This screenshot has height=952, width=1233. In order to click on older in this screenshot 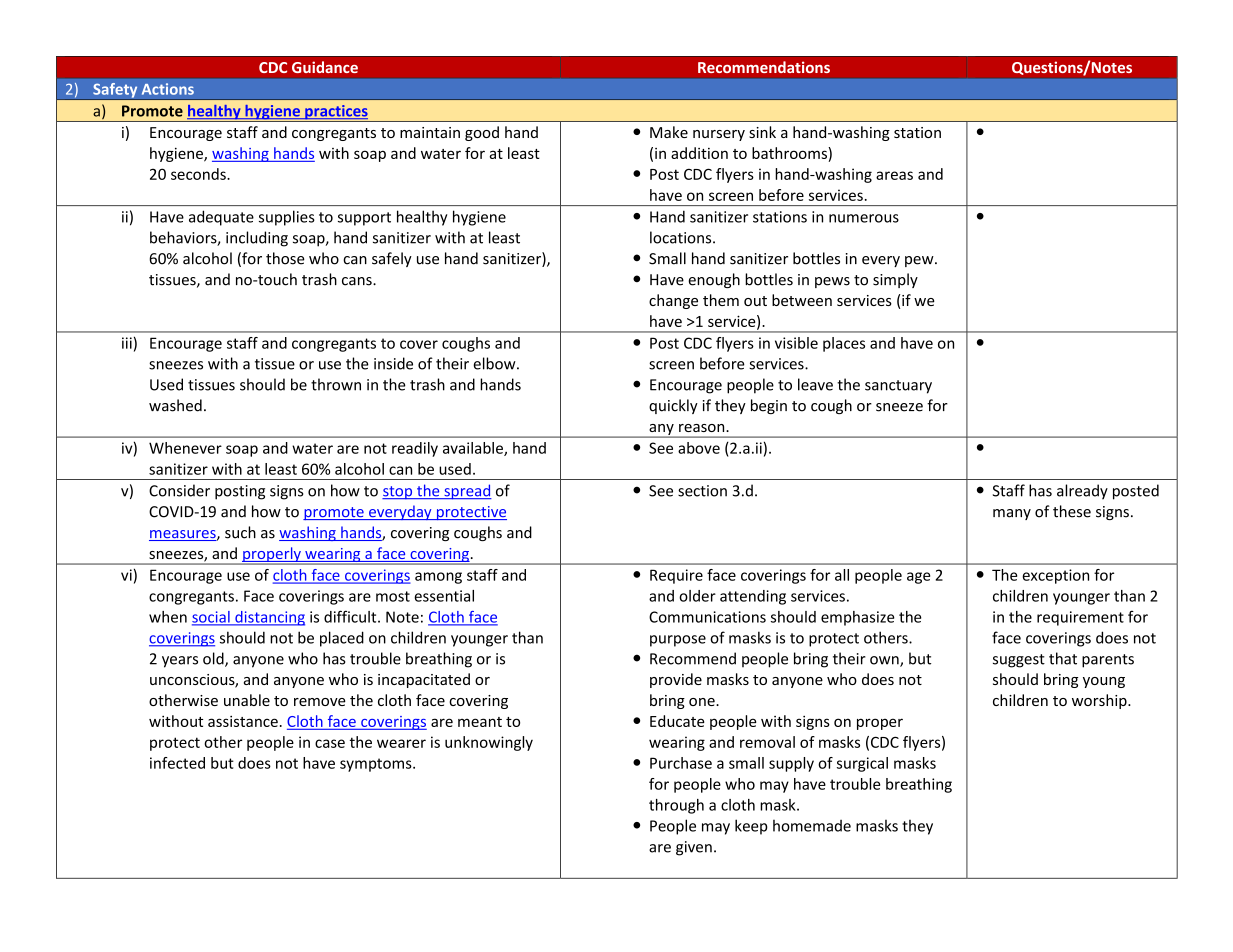, I will do `click(697, 596)`.
